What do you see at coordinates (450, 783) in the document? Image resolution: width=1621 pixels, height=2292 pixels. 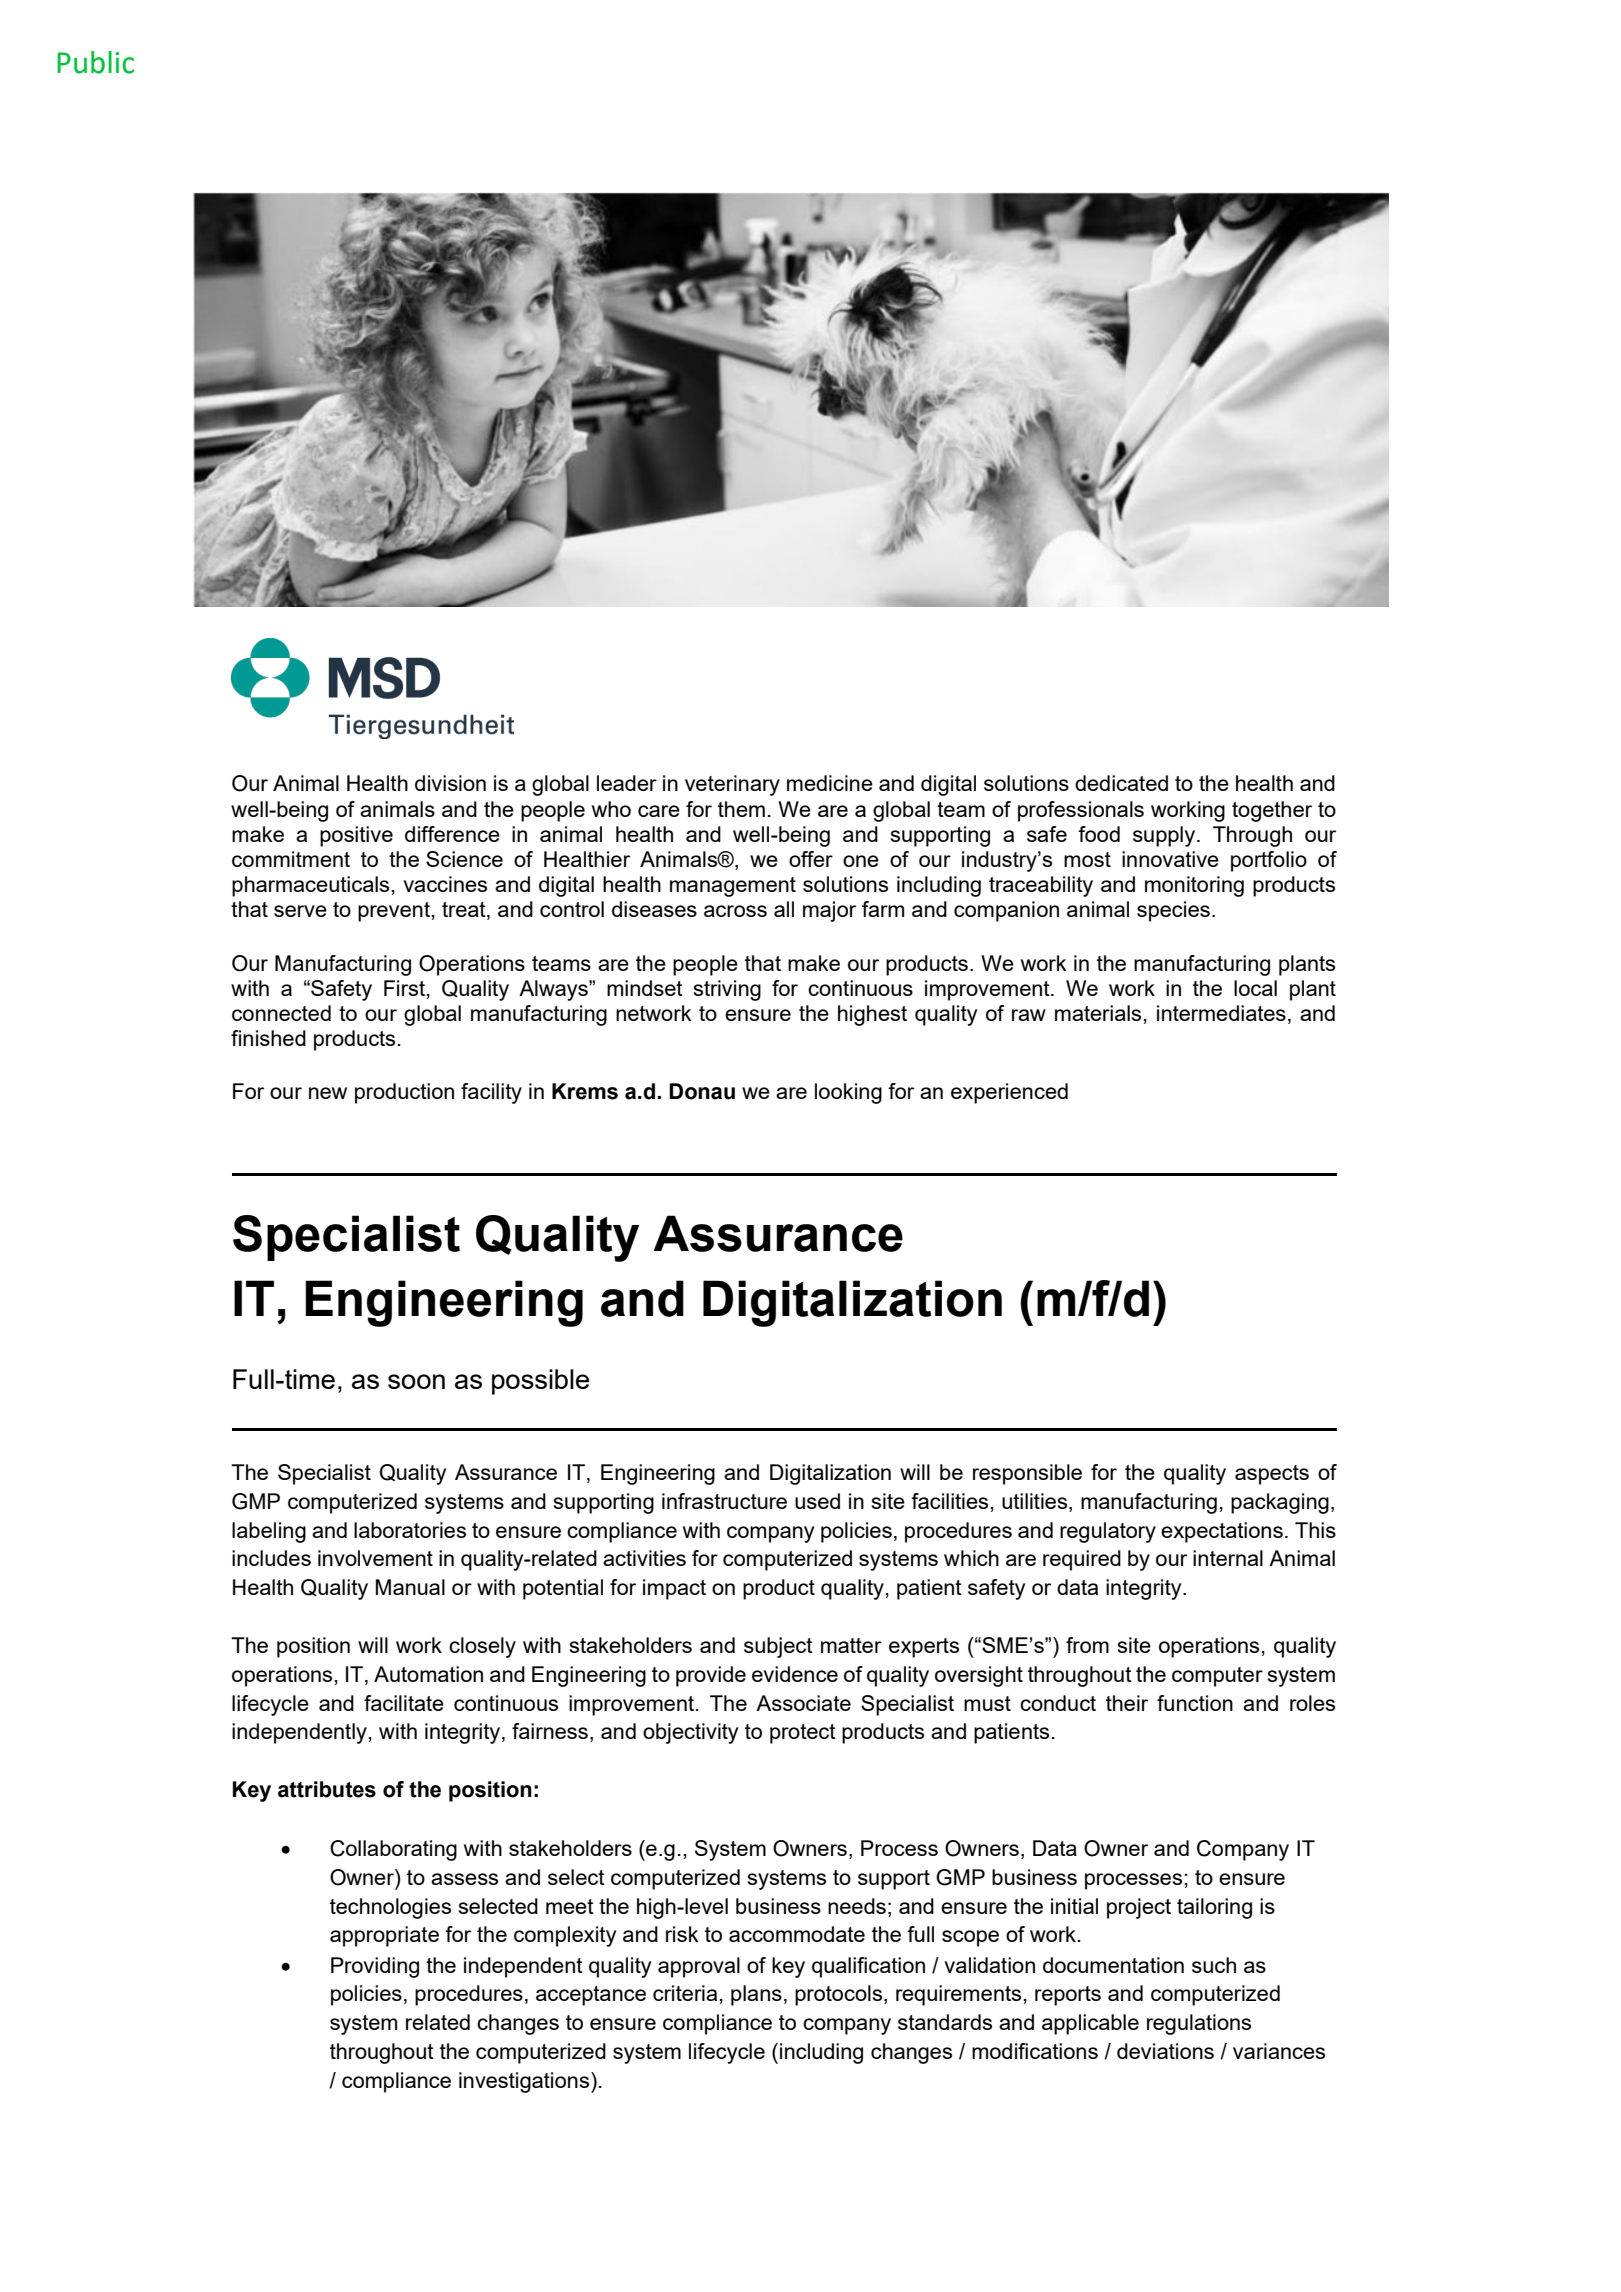 I see `division` at bounding box center [450, 783].
